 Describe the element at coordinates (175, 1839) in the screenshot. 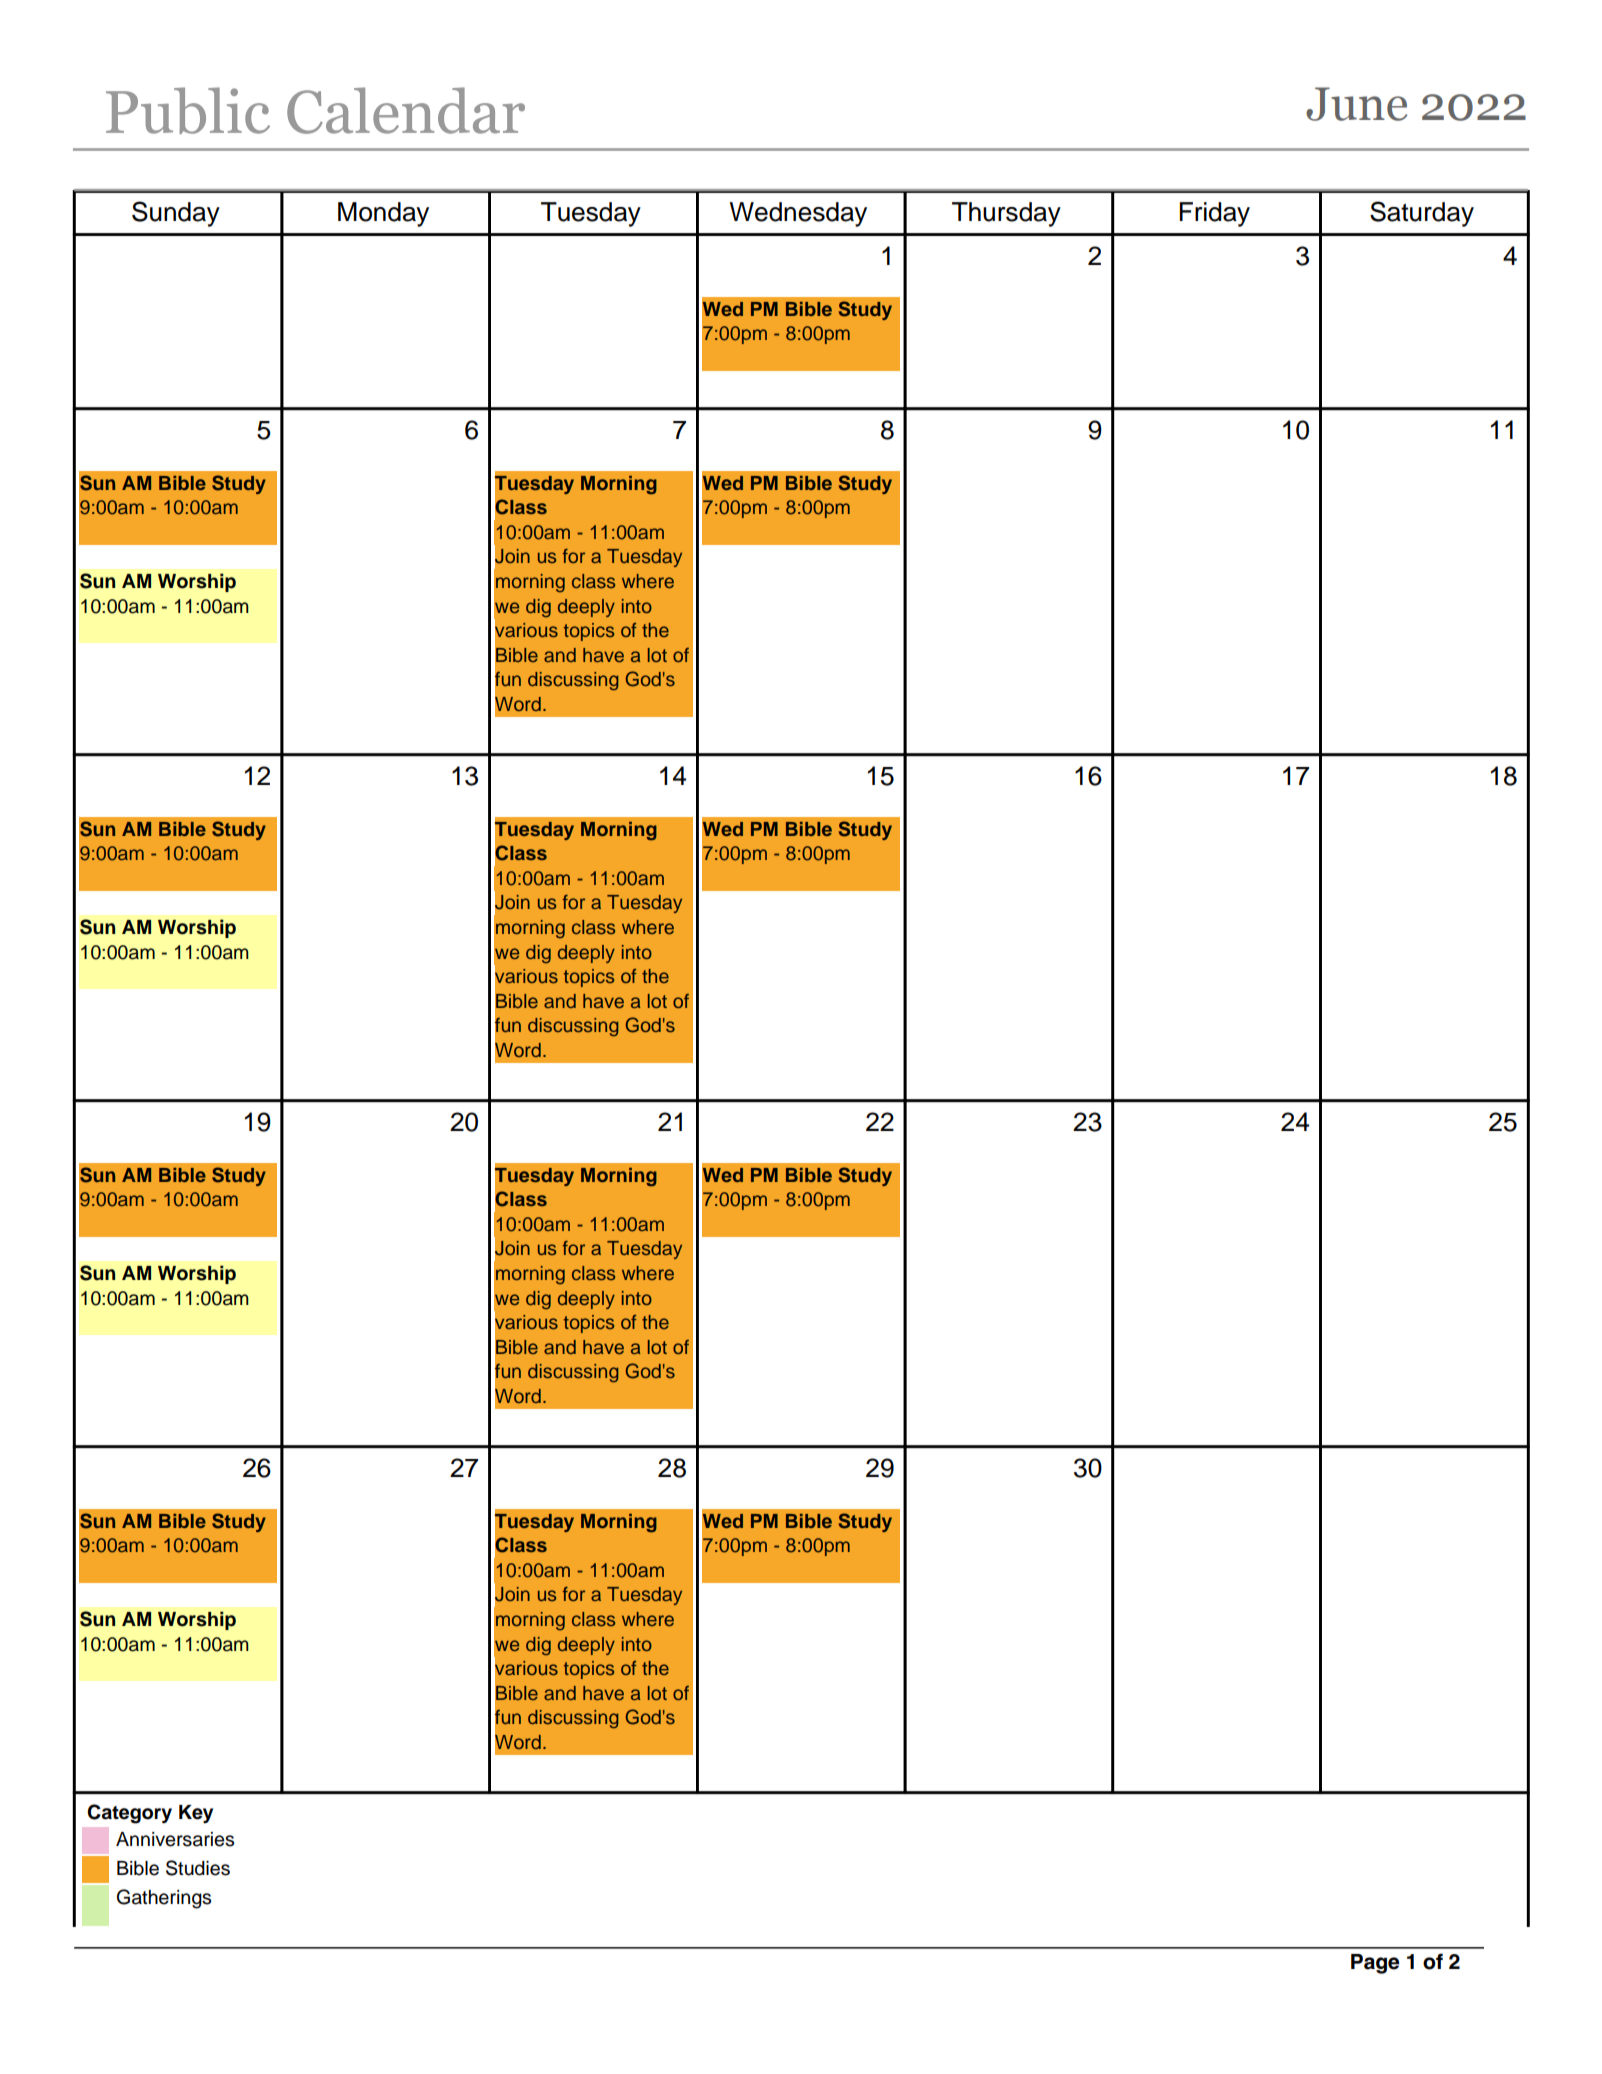

I see `Anniversaries` at that location.
